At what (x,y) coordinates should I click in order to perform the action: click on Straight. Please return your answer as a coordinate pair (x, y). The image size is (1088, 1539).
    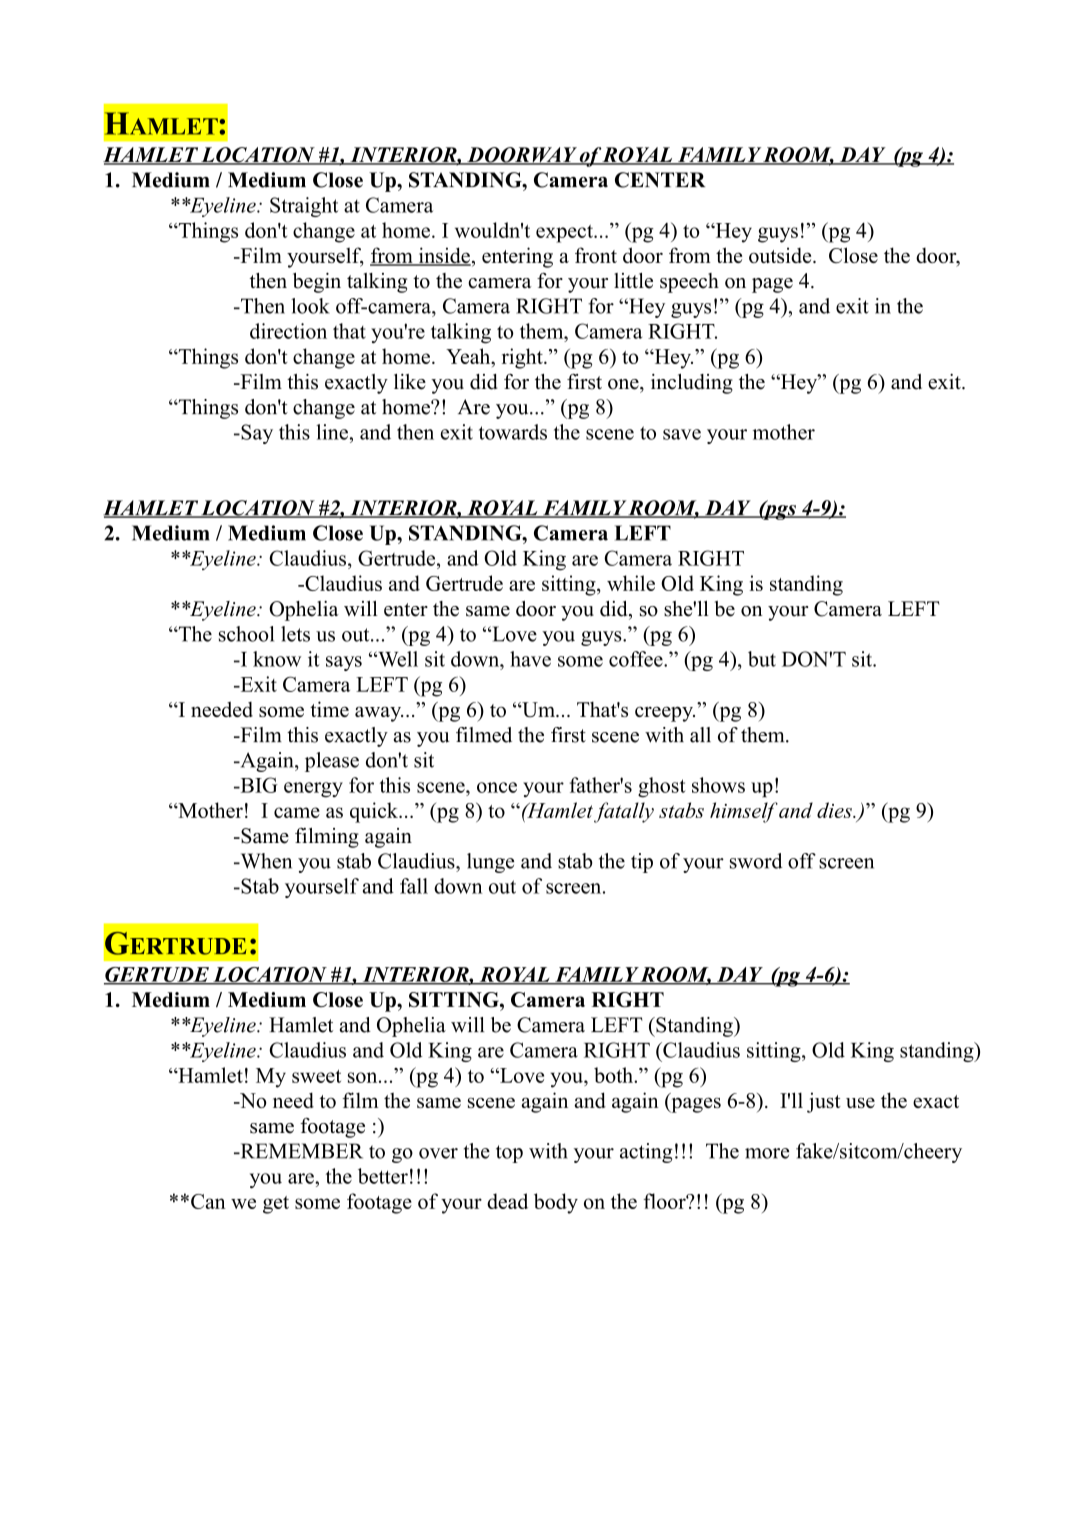
    Looking at the image, I should click on (304, 207).
